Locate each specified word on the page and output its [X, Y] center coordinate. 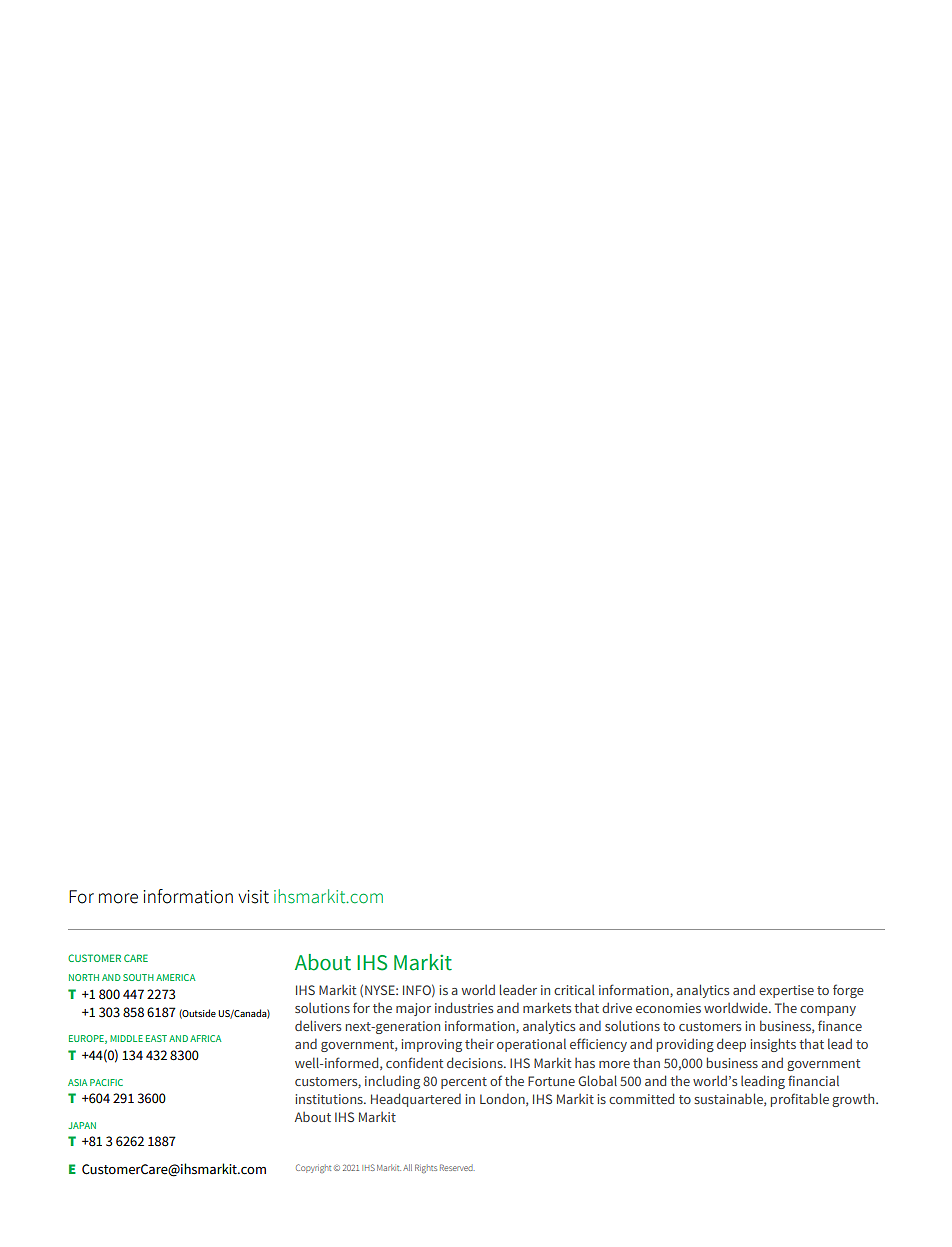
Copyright [313, 1168]
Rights [426, 1168]
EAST [156, 1038]
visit [253, 897]
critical [574, 990]
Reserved [457, 1167]
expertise [786, 991]
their [479, 1043]
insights [773, 1045]
